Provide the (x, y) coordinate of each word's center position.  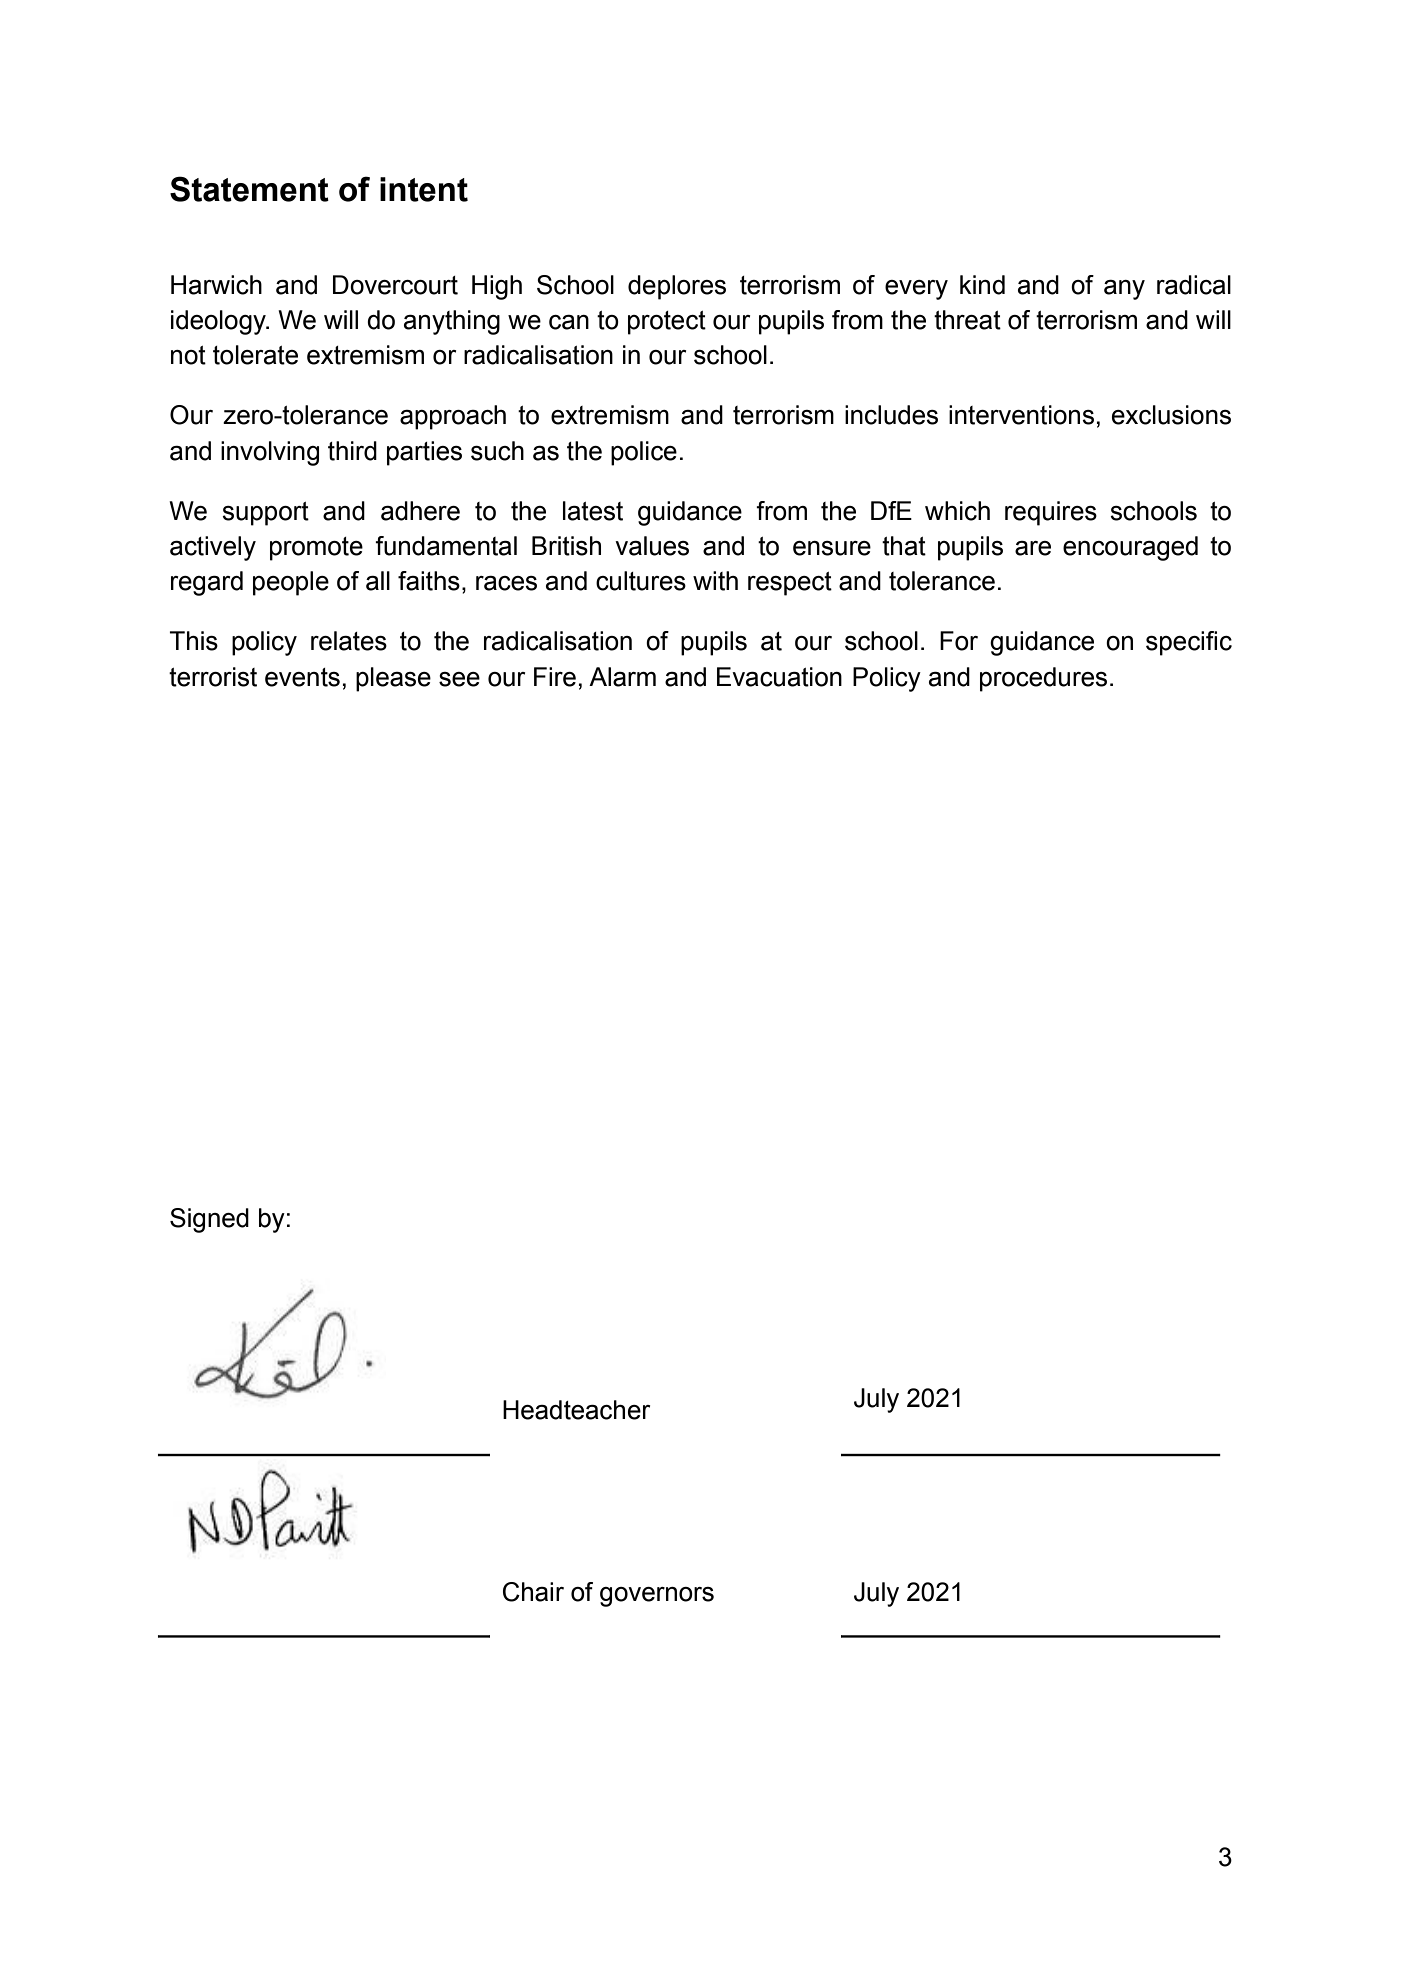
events (302, 677)
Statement (249, 189)
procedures (1043, 679)
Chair (533, 1592)
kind (982, 285)
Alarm (622, 677)
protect (667, 323)
